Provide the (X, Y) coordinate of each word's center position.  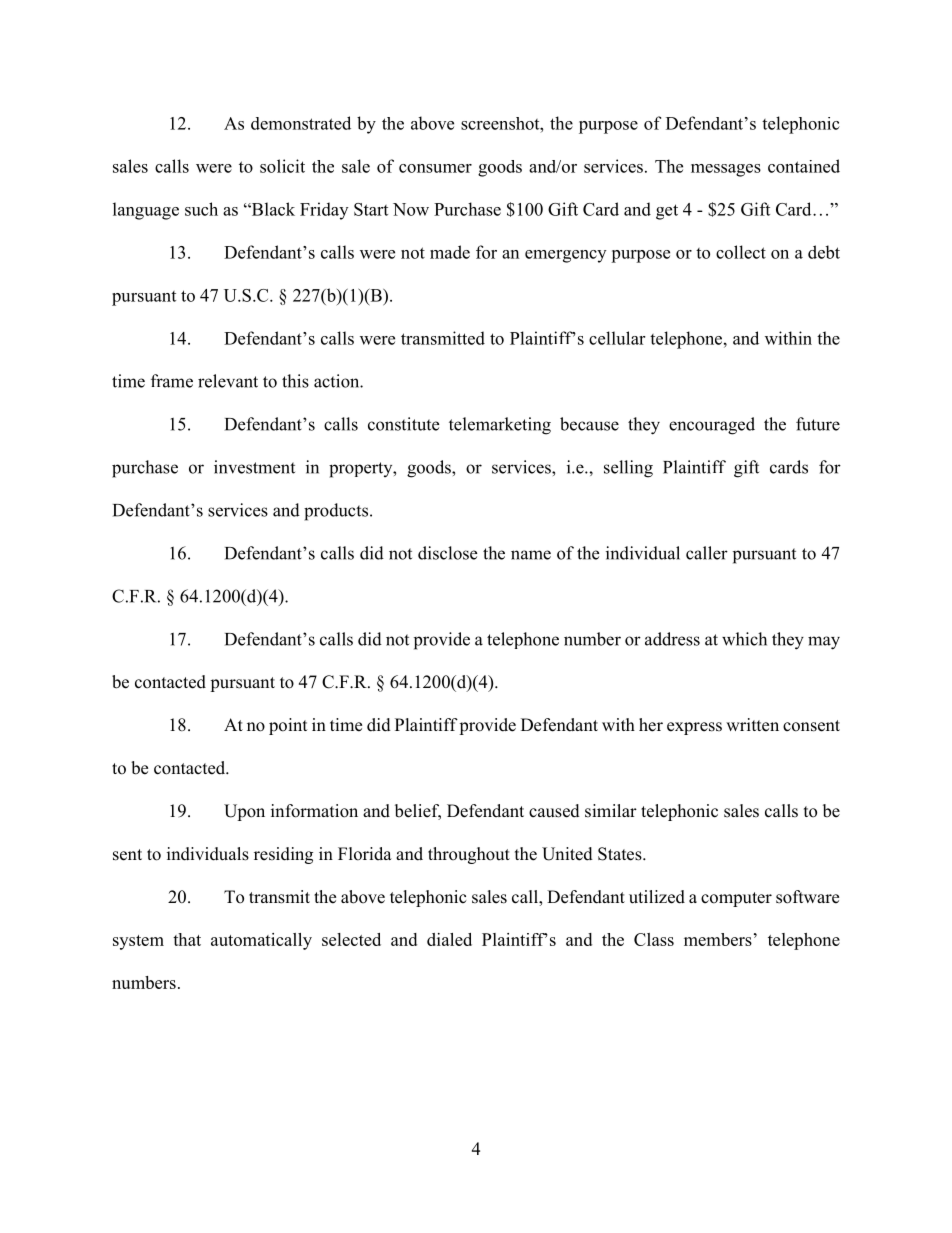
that (187, 939)
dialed (449, 939)
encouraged (712, 426)
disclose (447, 553)
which (744, 639)
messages (726, 170)
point (288, 726)
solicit (282, 166)
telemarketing (500, 426)
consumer (435, 168)
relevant (228, 381)
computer (736, 899)
